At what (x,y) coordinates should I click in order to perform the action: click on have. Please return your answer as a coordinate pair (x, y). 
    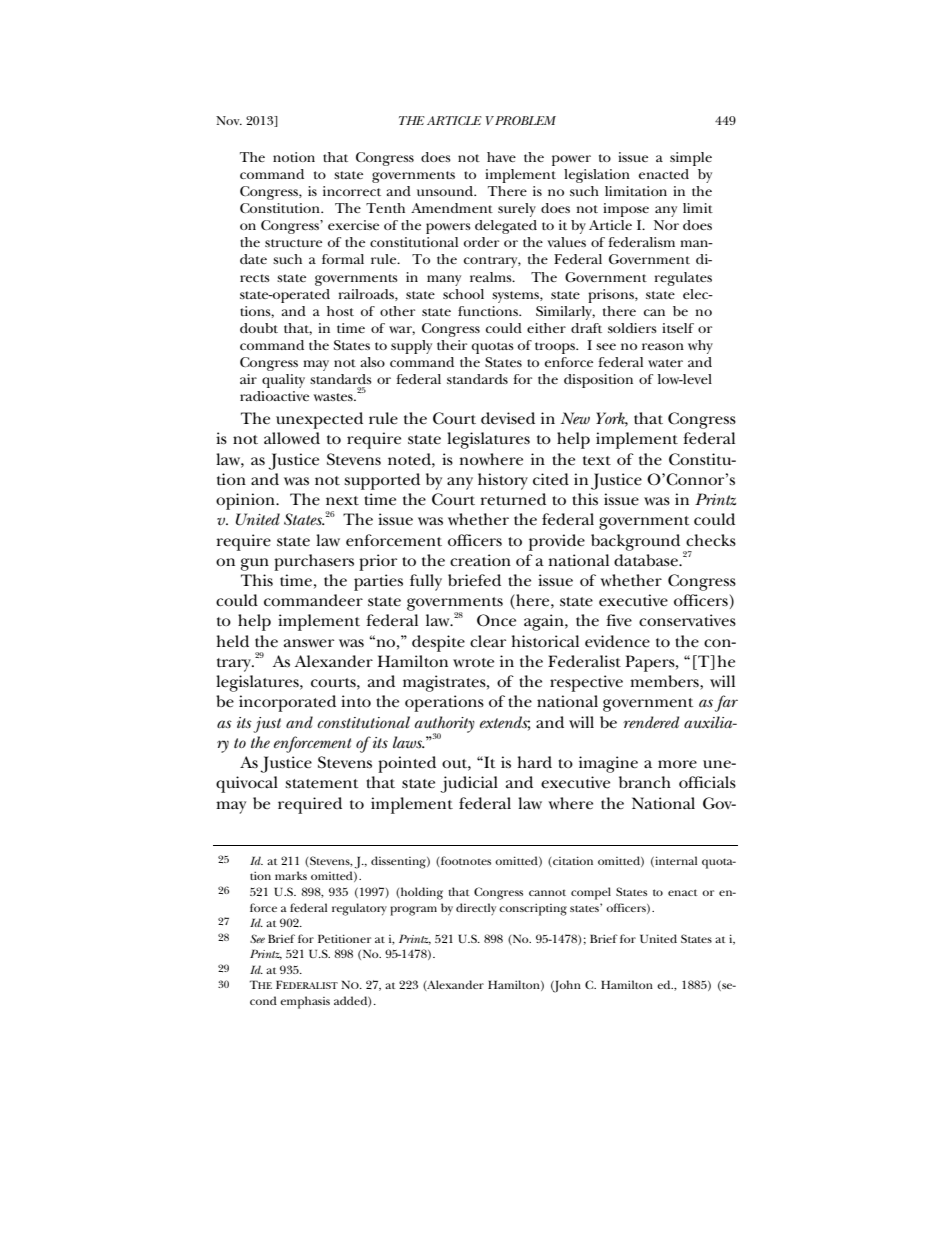
    Looking at the image, I should click on (501, 157).
